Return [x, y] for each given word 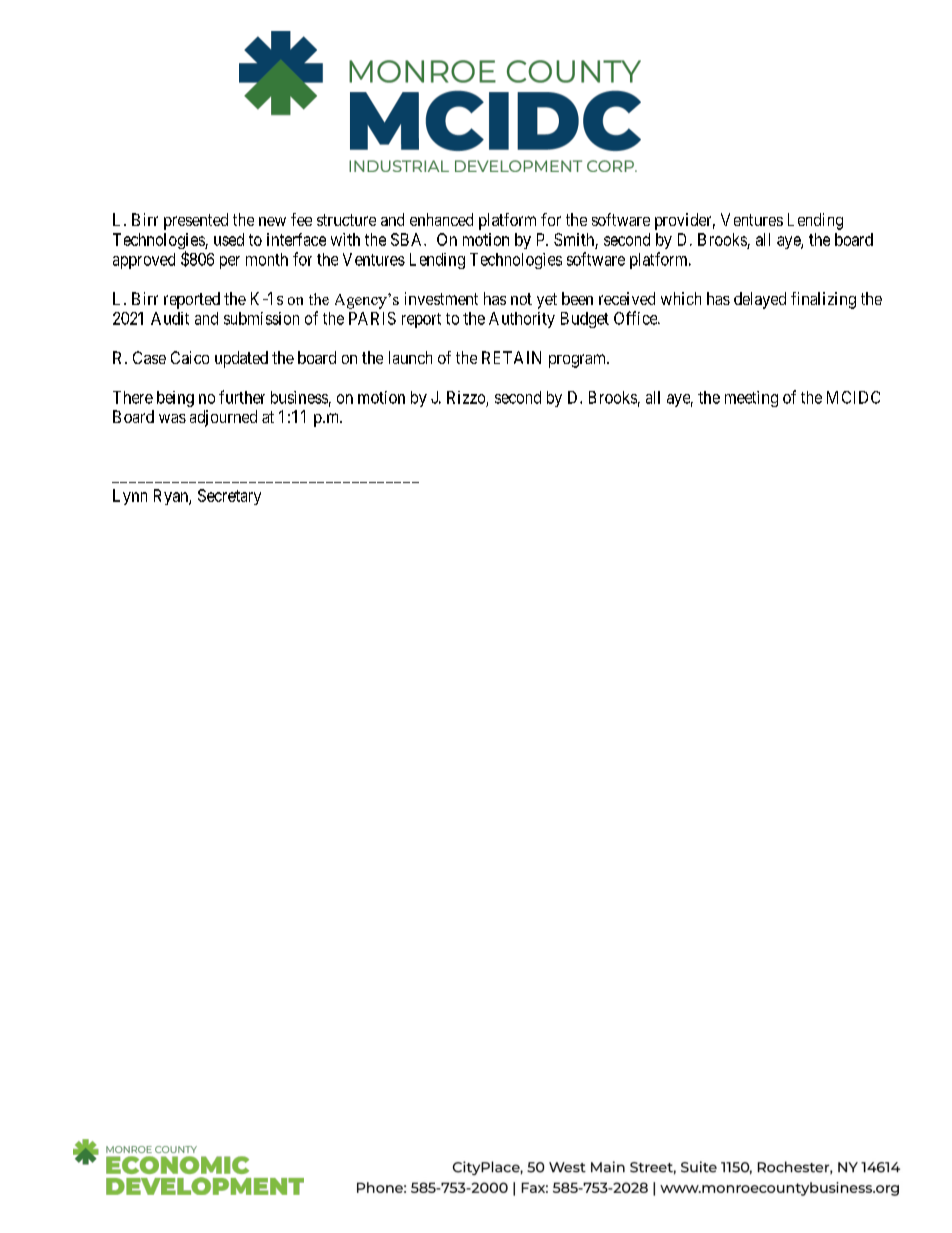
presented [196, 221]
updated [241, 359]
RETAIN [511, 357]
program [578, 361]
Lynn [130, 497]
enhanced [441, 219]
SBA [408, 239]
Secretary [229, 497]
